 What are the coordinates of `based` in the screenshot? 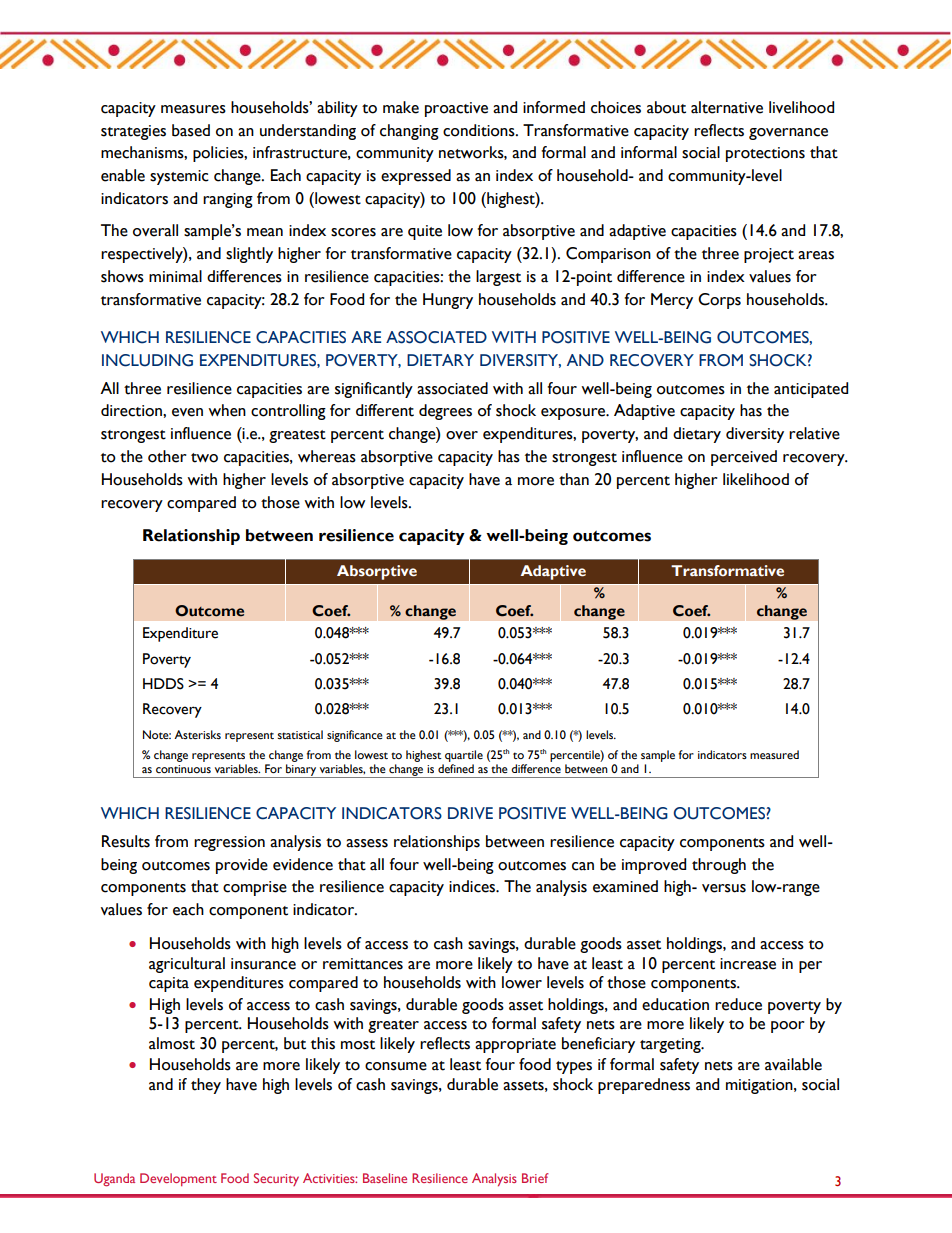 It's located at (191, 130).
